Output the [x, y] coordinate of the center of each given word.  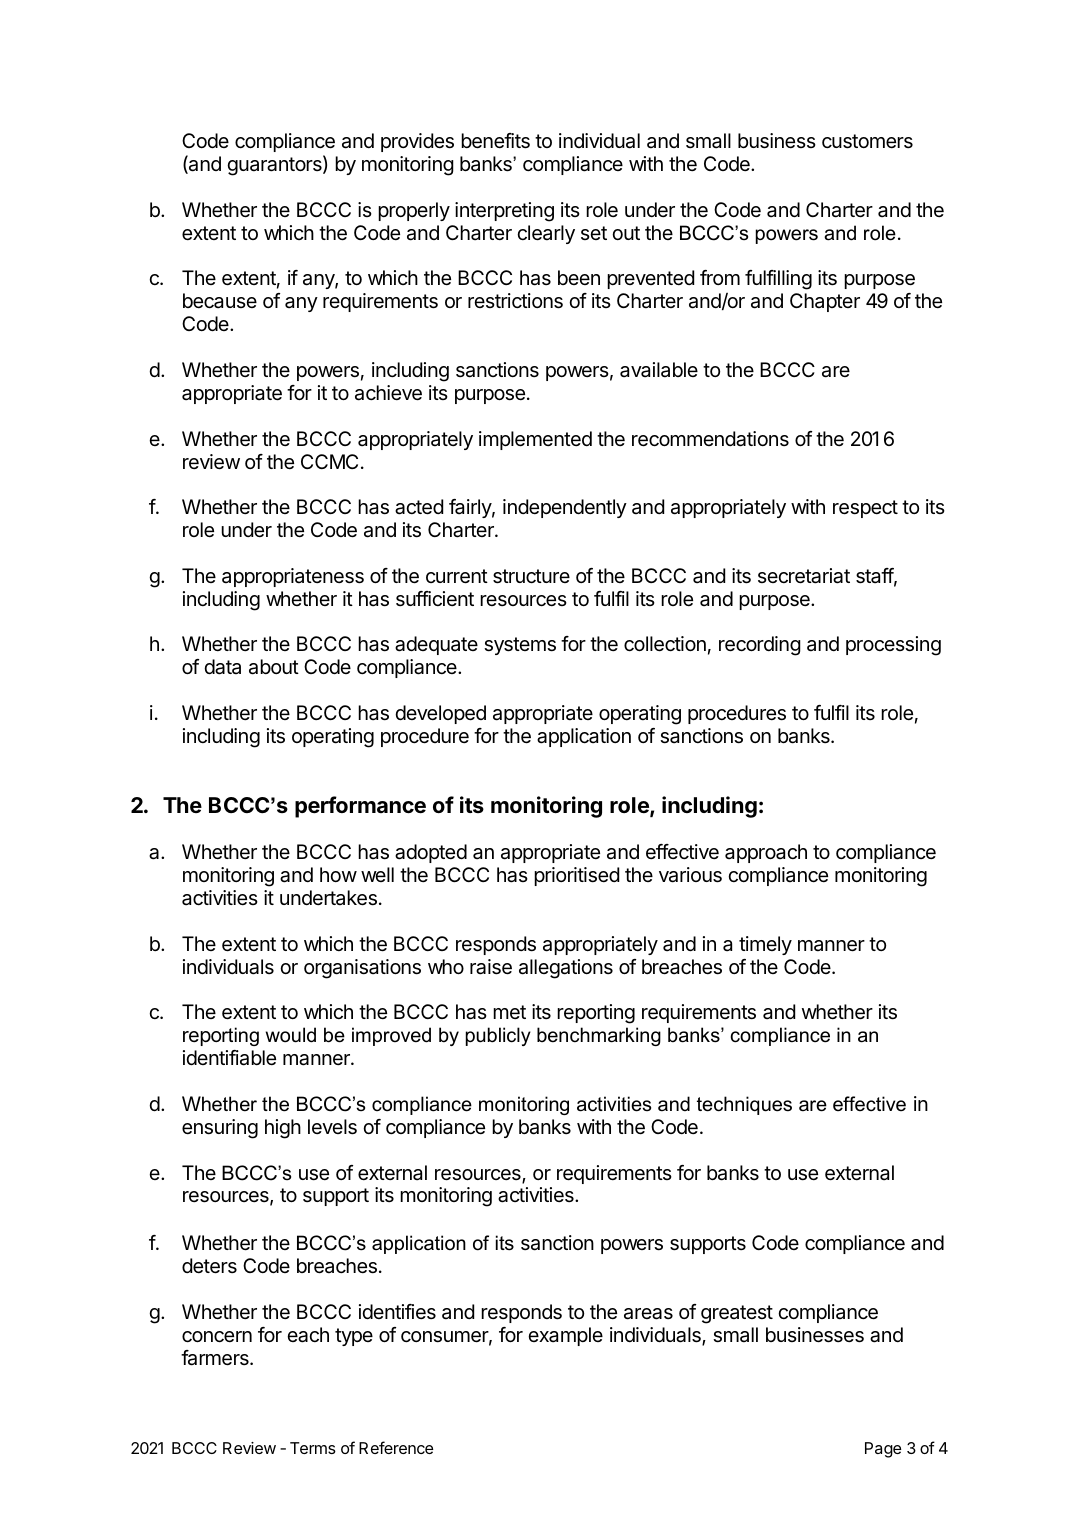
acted [419, 507]
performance [360, 807]
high [283, 1129]
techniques [744, 1105]
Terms [313, 1448]
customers [867, 141]
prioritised [576, 876]
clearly [546, 234]
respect [865, 509]
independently [565, 508]
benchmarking [599, 1036]
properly [414, 211]
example [565, 1336]
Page [883, 1450]
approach [766, 853]
